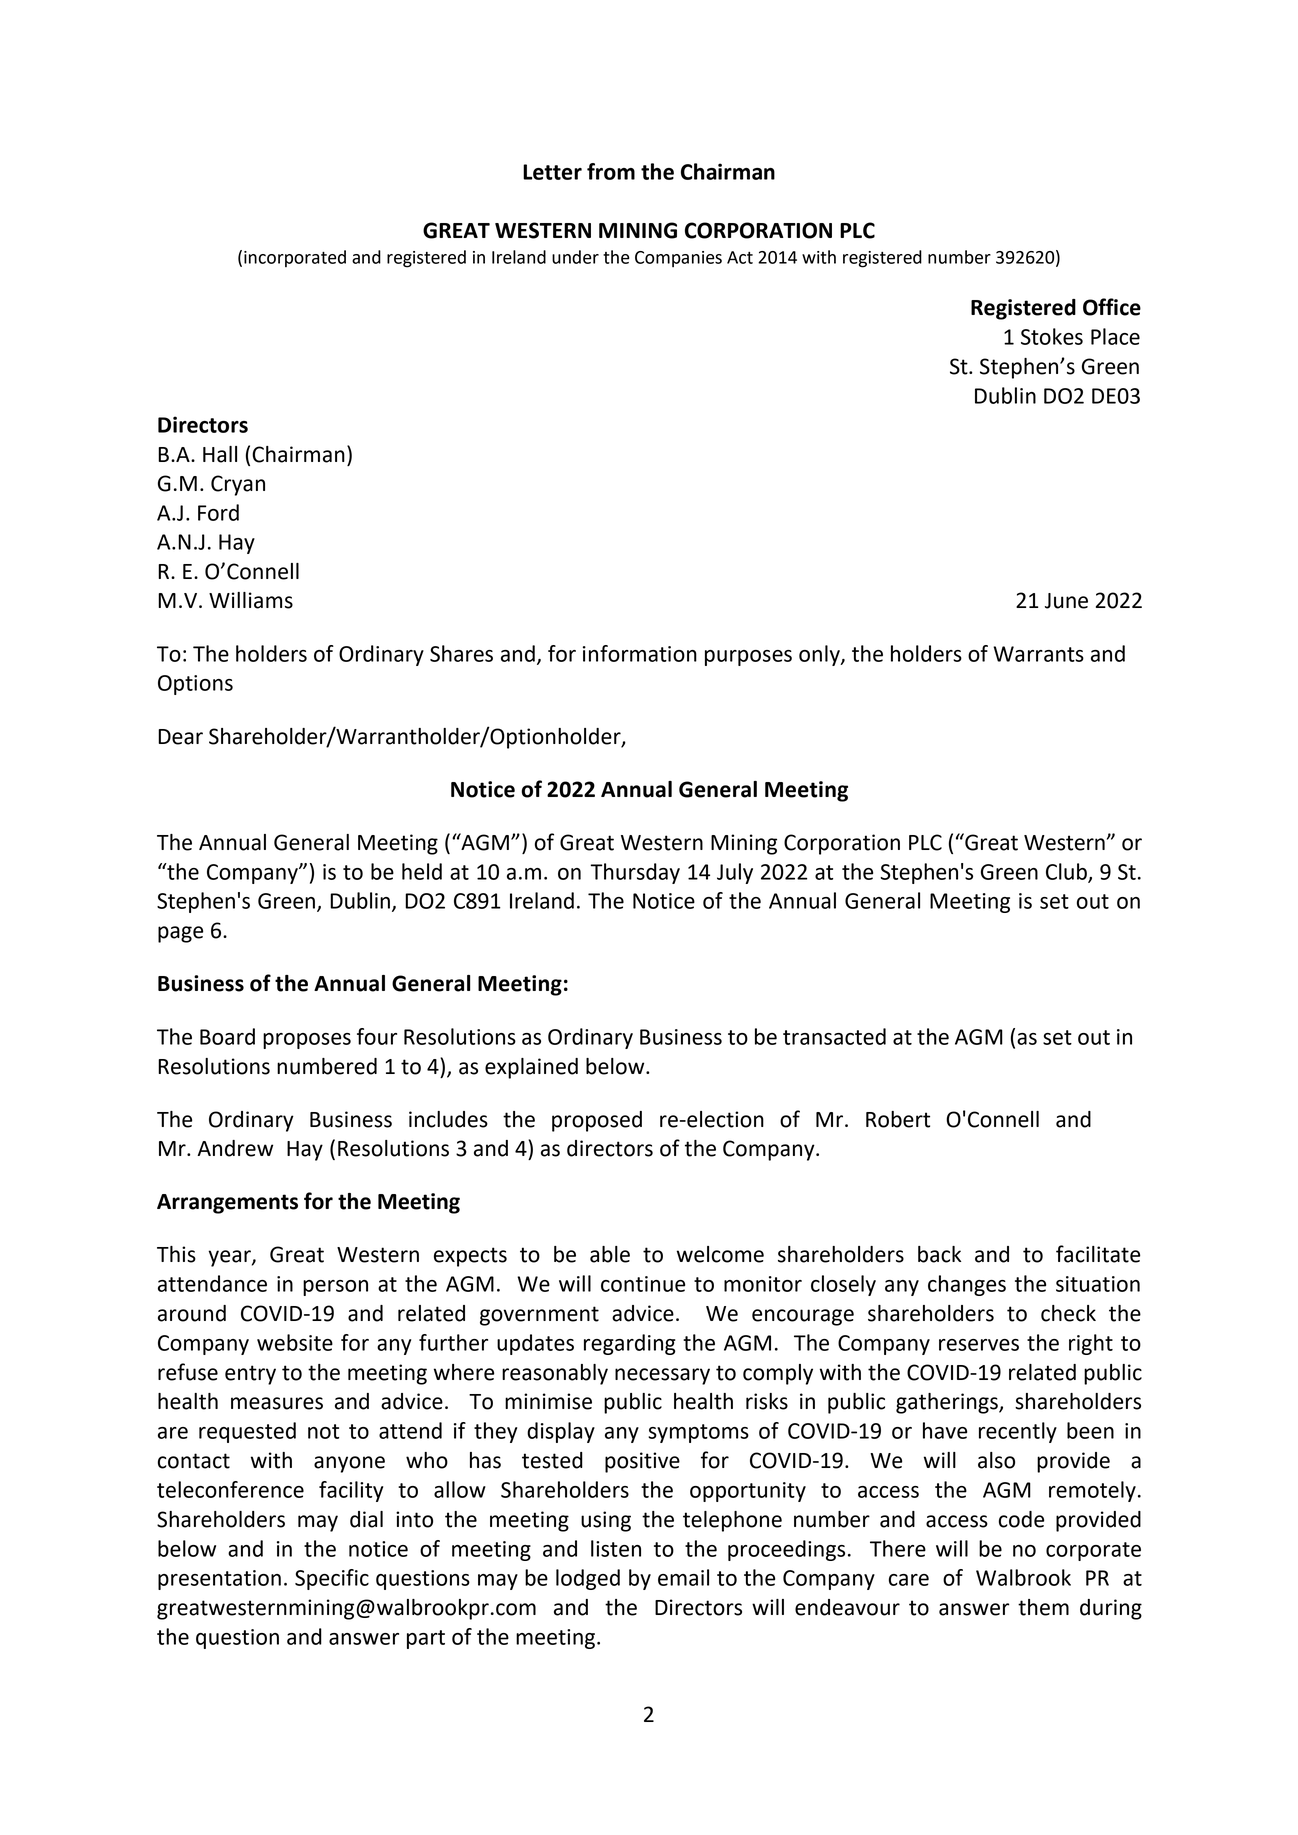 This page has height=1835, width=1298. What do you see at coordinates (678, 259) in the page?
I see `Companies` at bounding box center [678, 259].
